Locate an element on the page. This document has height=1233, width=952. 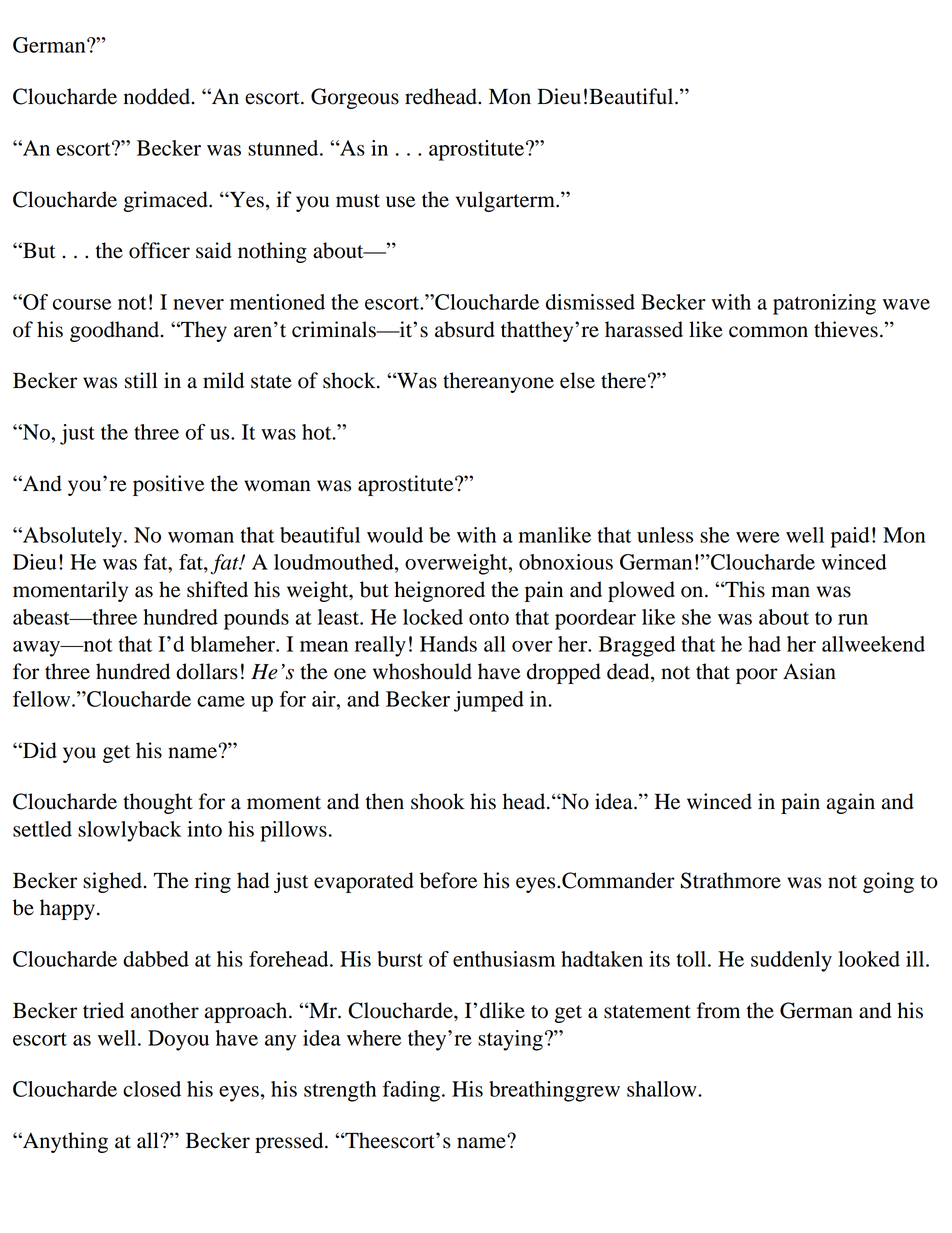
patronizing is located at coordinates (824, 304).
